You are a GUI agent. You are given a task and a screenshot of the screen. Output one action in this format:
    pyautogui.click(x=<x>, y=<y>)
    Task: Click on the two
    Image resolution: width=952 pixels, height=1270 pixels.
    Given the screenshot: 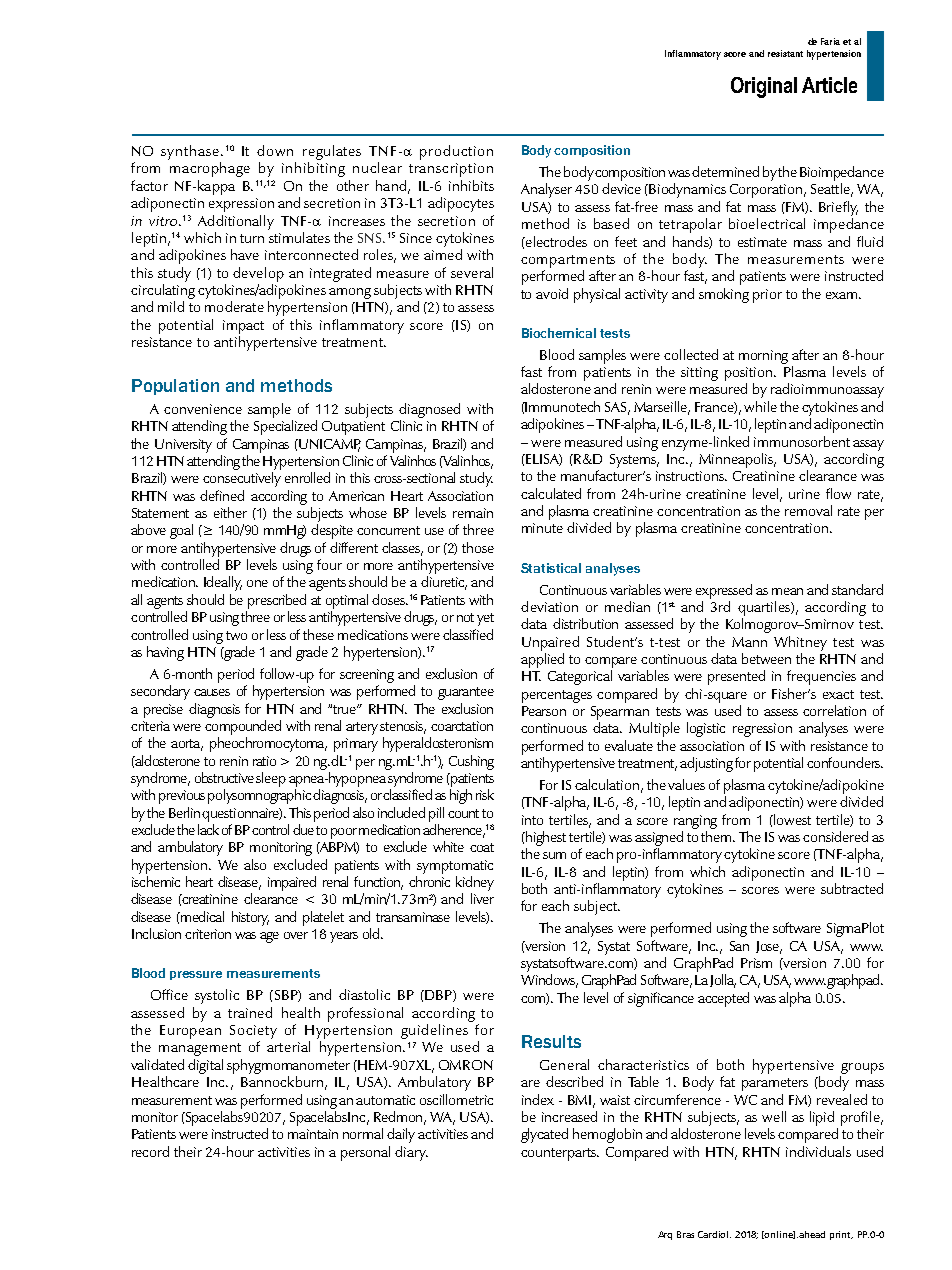 What is the action you would take?
    pyautogui.click(x=236, y=635)
